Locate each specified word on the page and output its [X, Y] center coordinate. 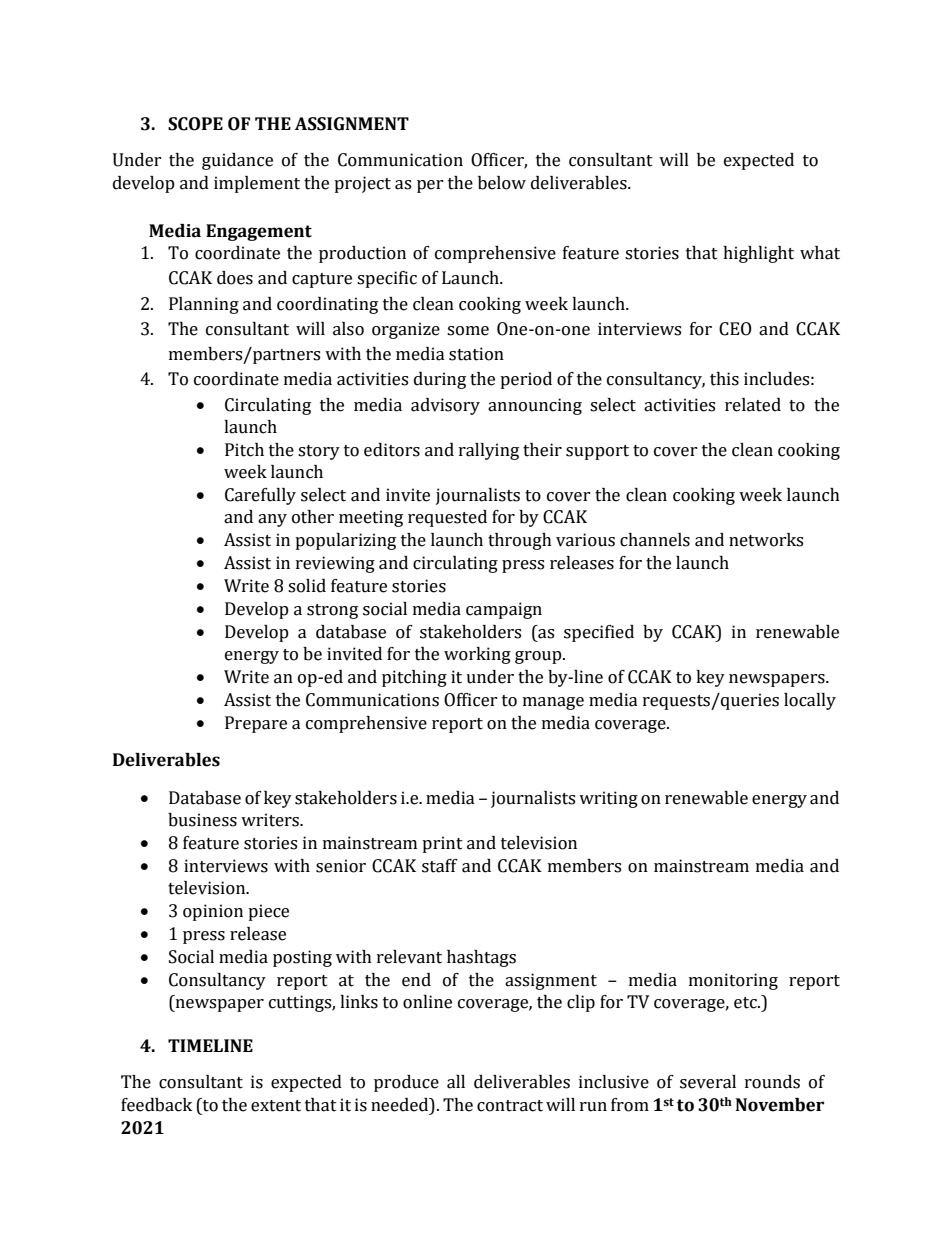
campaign [504, 610]
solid [307, 586]
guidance [237, 161]
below [502, 183]
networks [766, 540]
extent [276, 1106]
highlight [758, 254]
